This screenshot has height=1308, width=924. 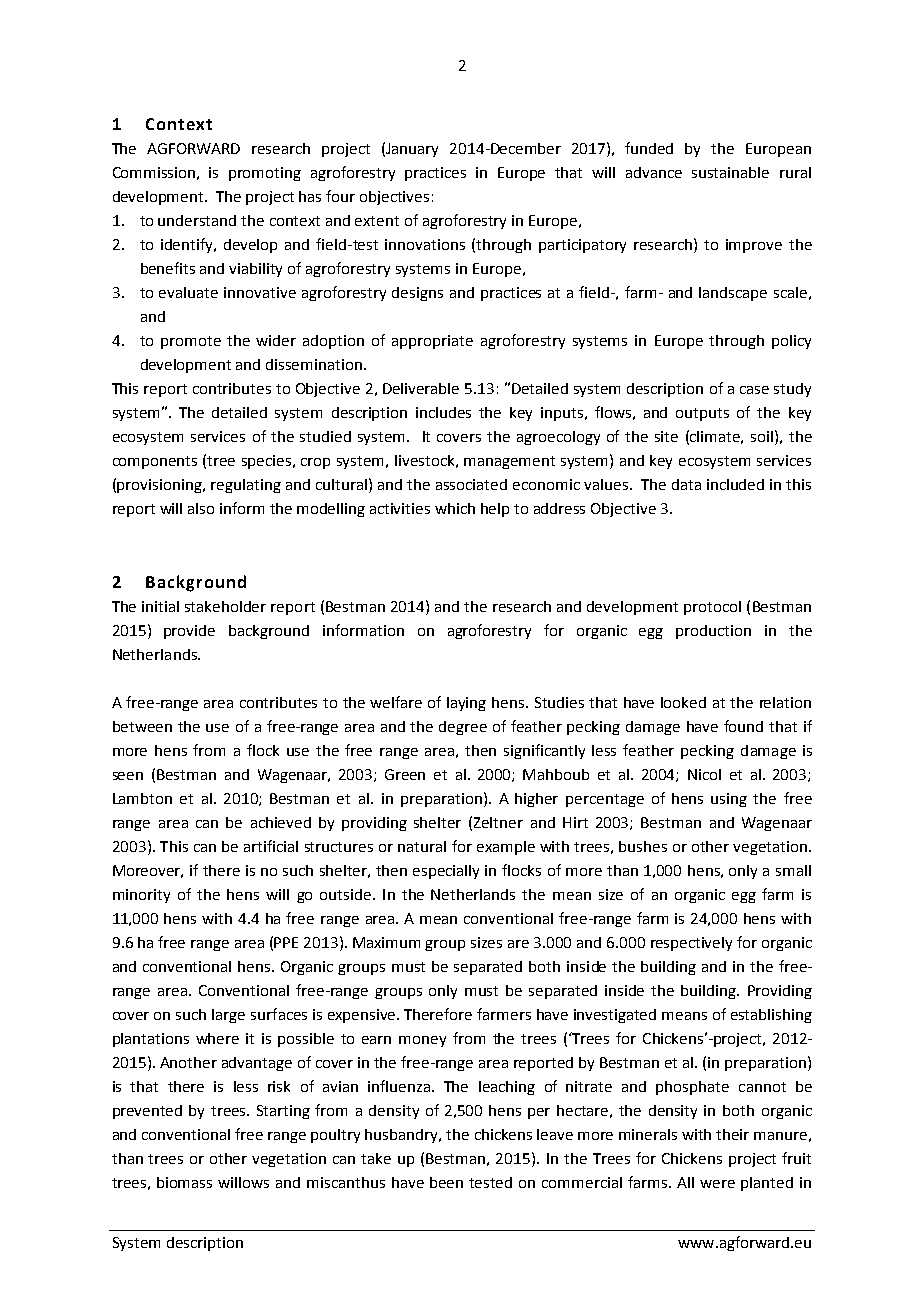 What do you see at coordinates (732, 1134) in the screenshot?
I see `their` at bounding box center [732, 1134].
